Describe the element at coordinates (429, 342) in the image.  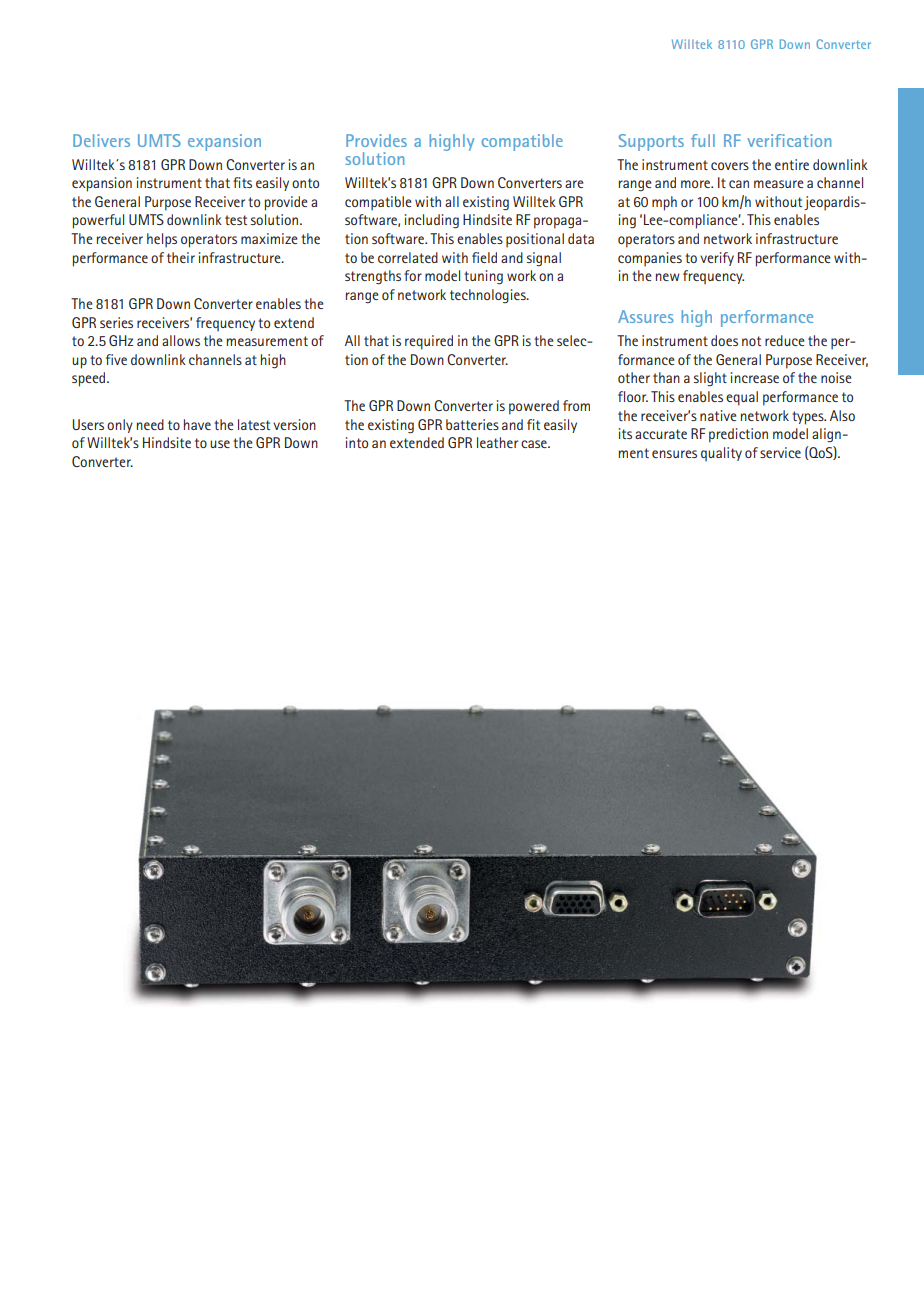
I see `required` at that location.
